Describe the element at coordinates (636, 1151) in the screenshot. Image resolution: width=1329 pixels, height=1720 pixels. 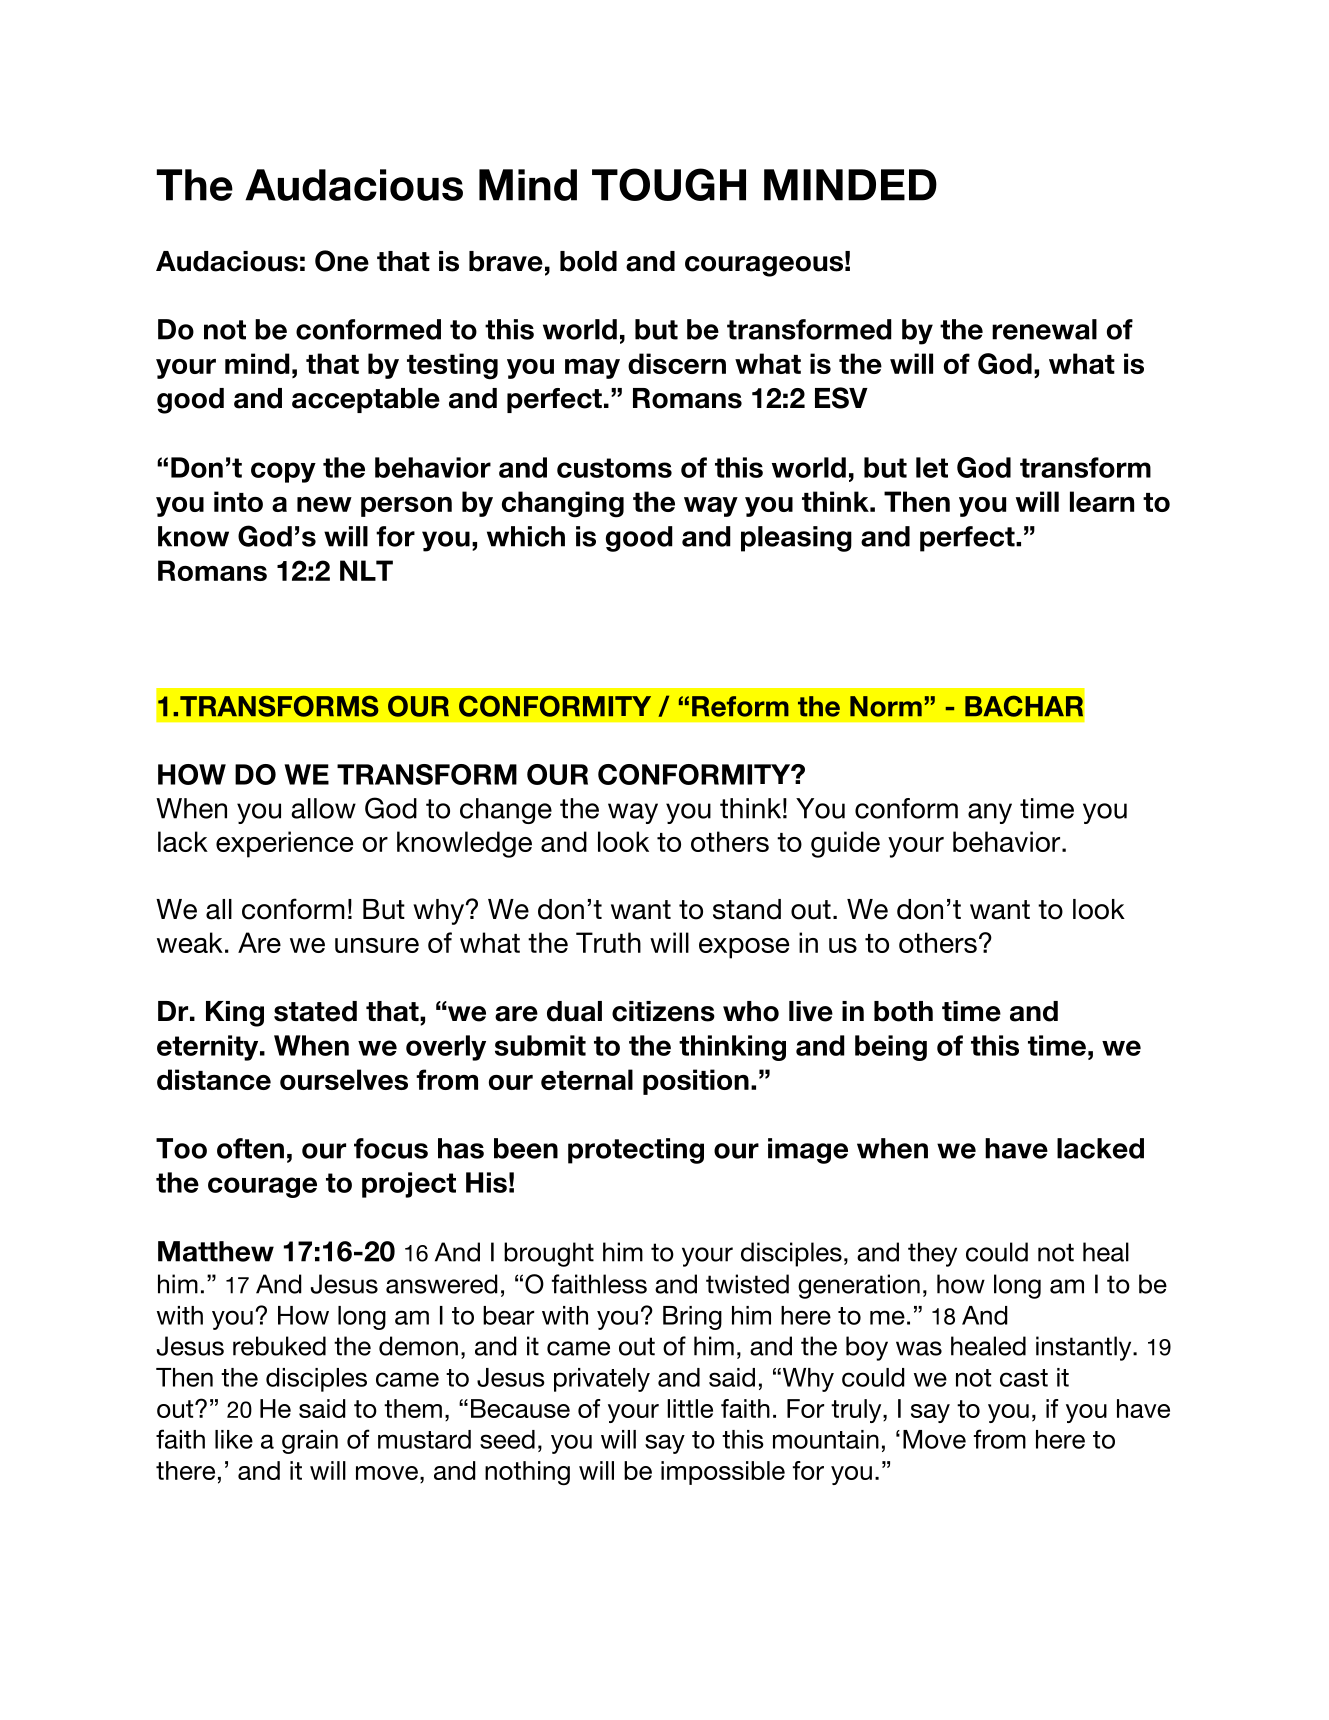
I see `protecting` at that location.
